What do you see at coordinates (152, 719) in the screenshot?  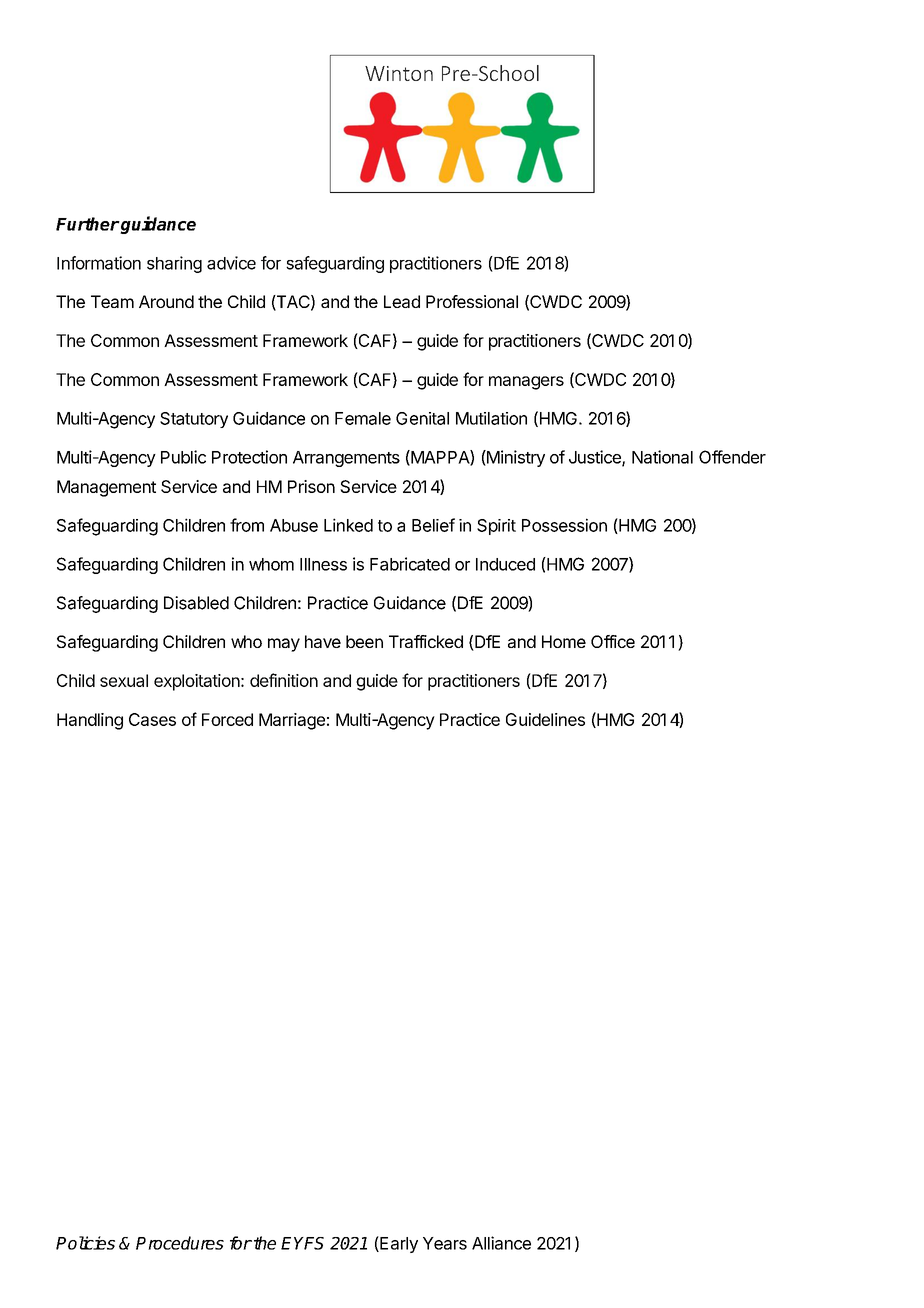 I see `Cases` at bounding box center [152, 719].
